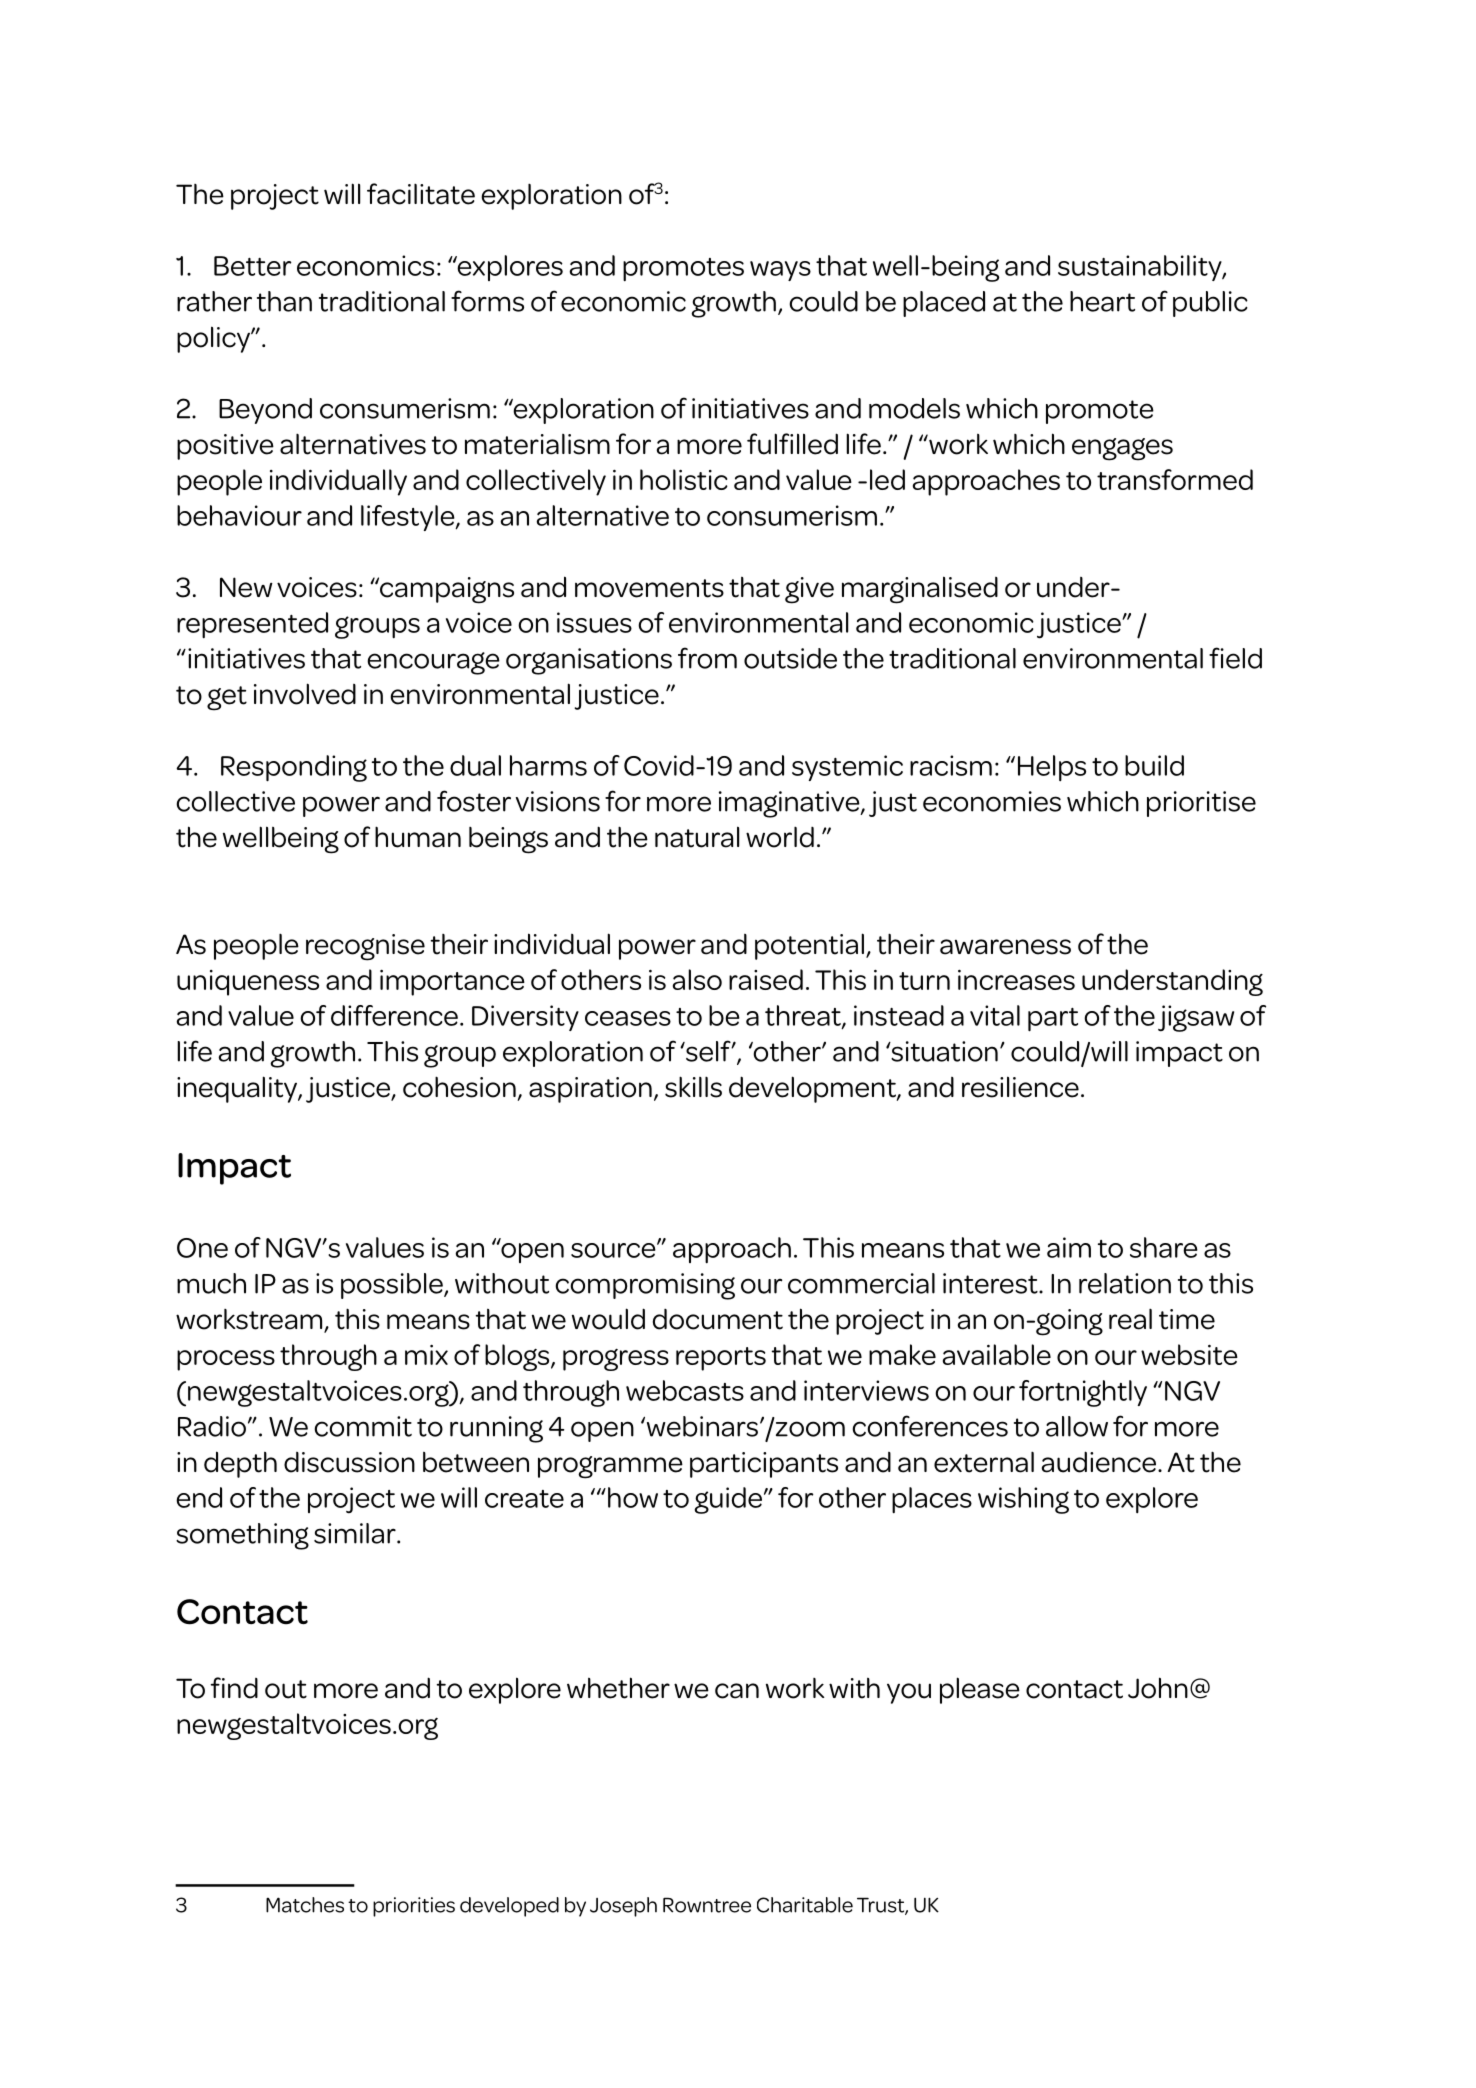 This page has height=2088, width=1476. What do you see at coordinates (780, 271) in the page?
I see `ways` at bounding box center [780, 271].
